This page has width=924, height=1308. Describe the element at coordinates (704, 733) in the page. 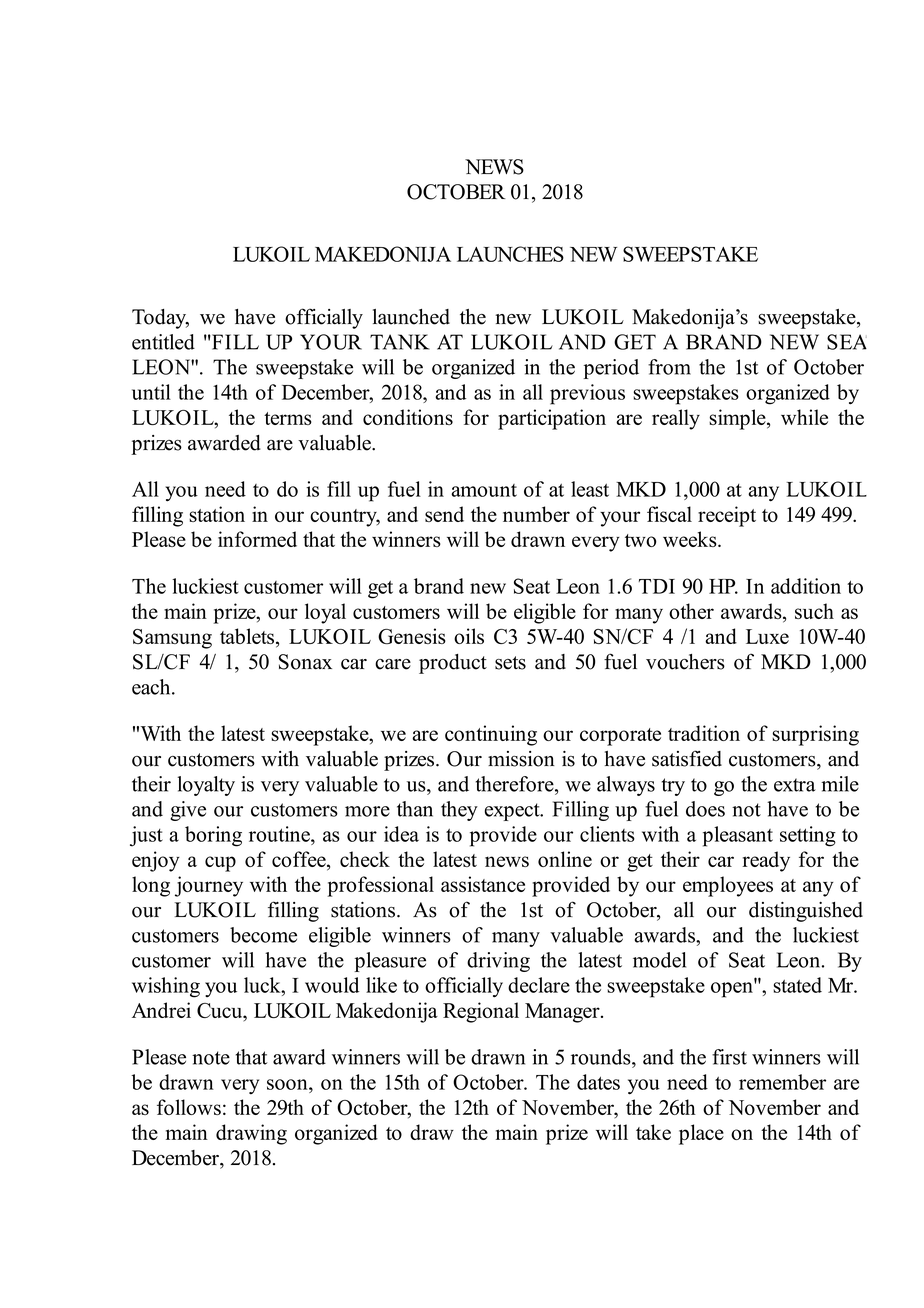

I see `tradition` at that location.
